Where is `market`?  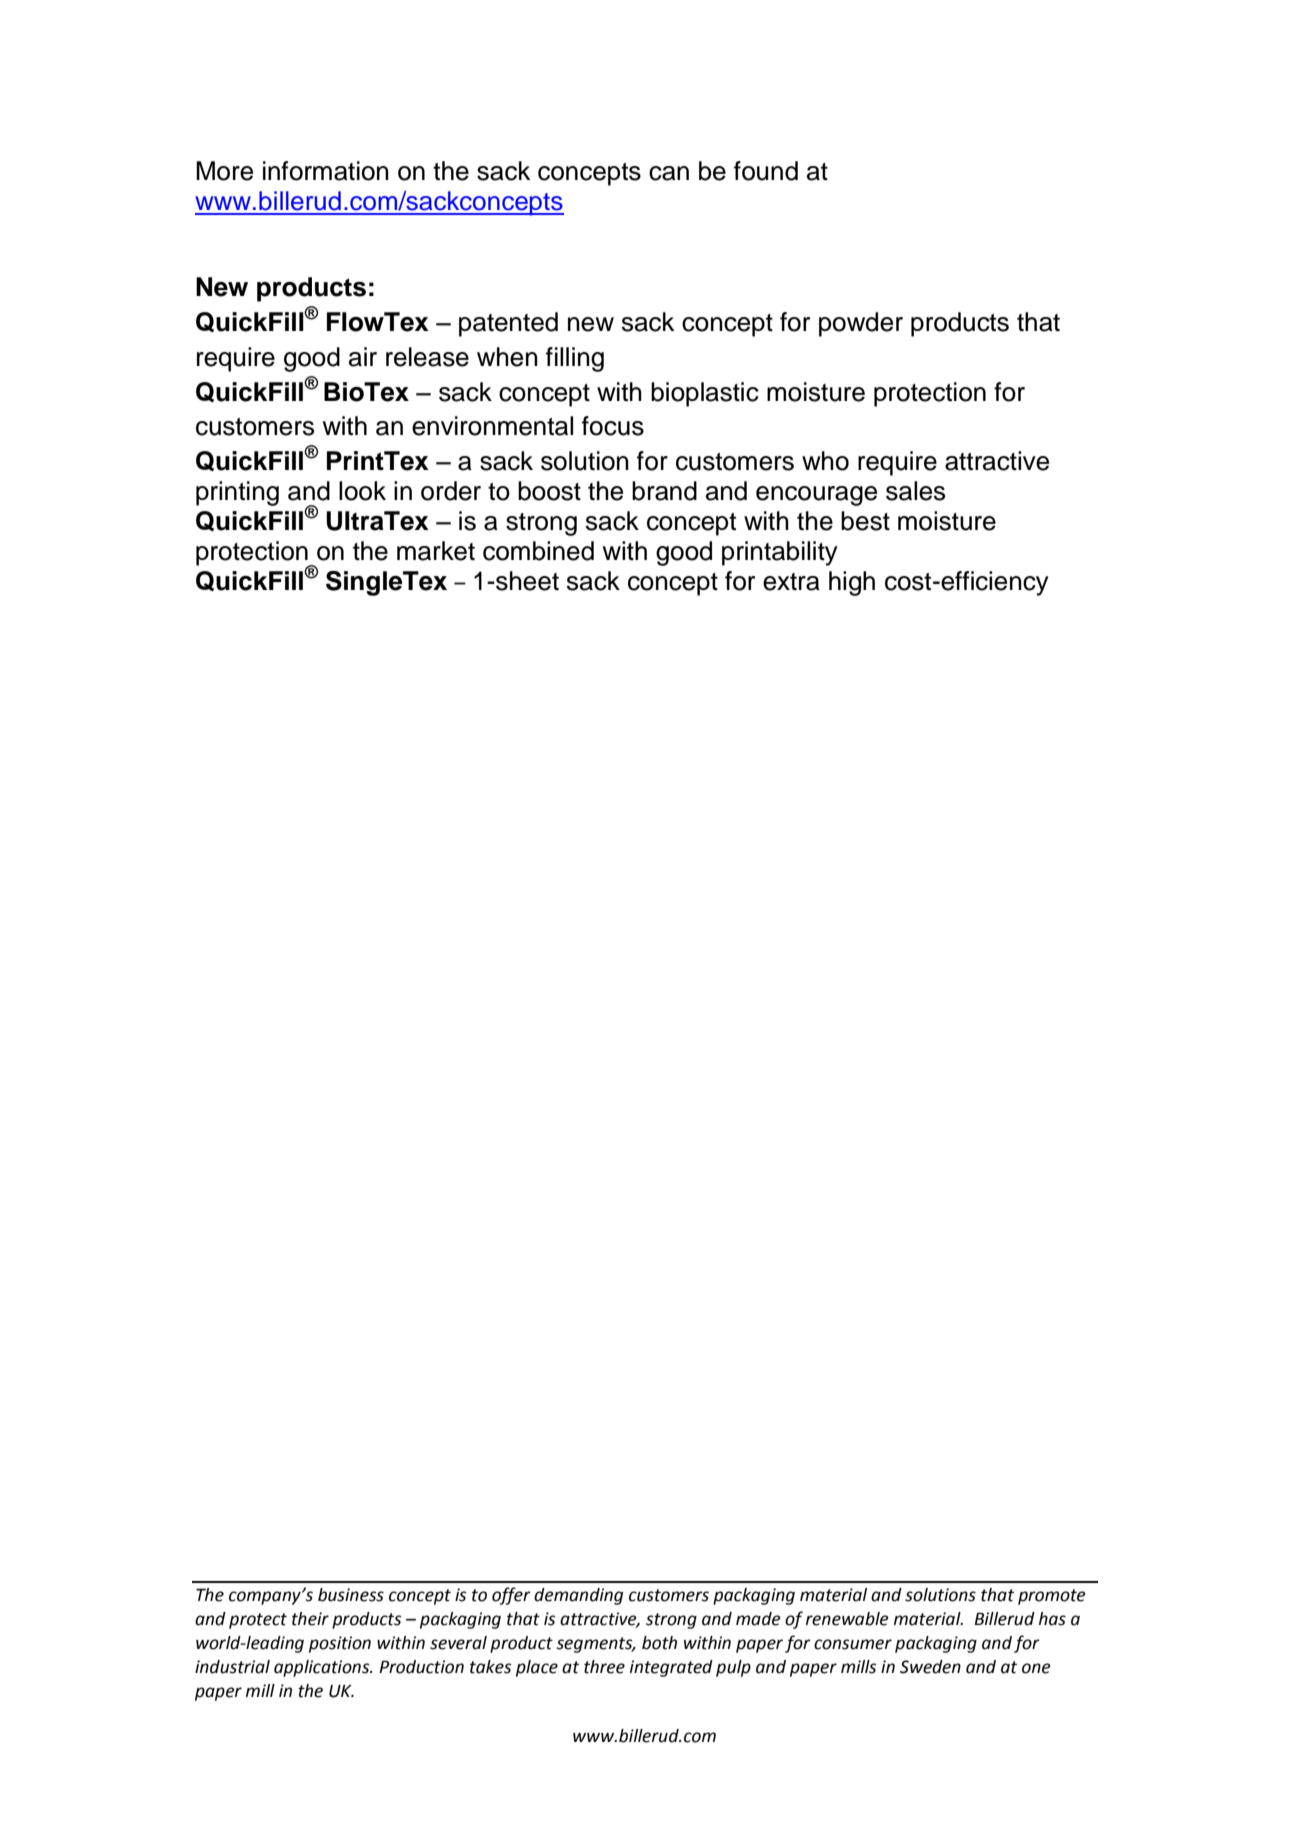 market is located at coordinates (436, 551).
